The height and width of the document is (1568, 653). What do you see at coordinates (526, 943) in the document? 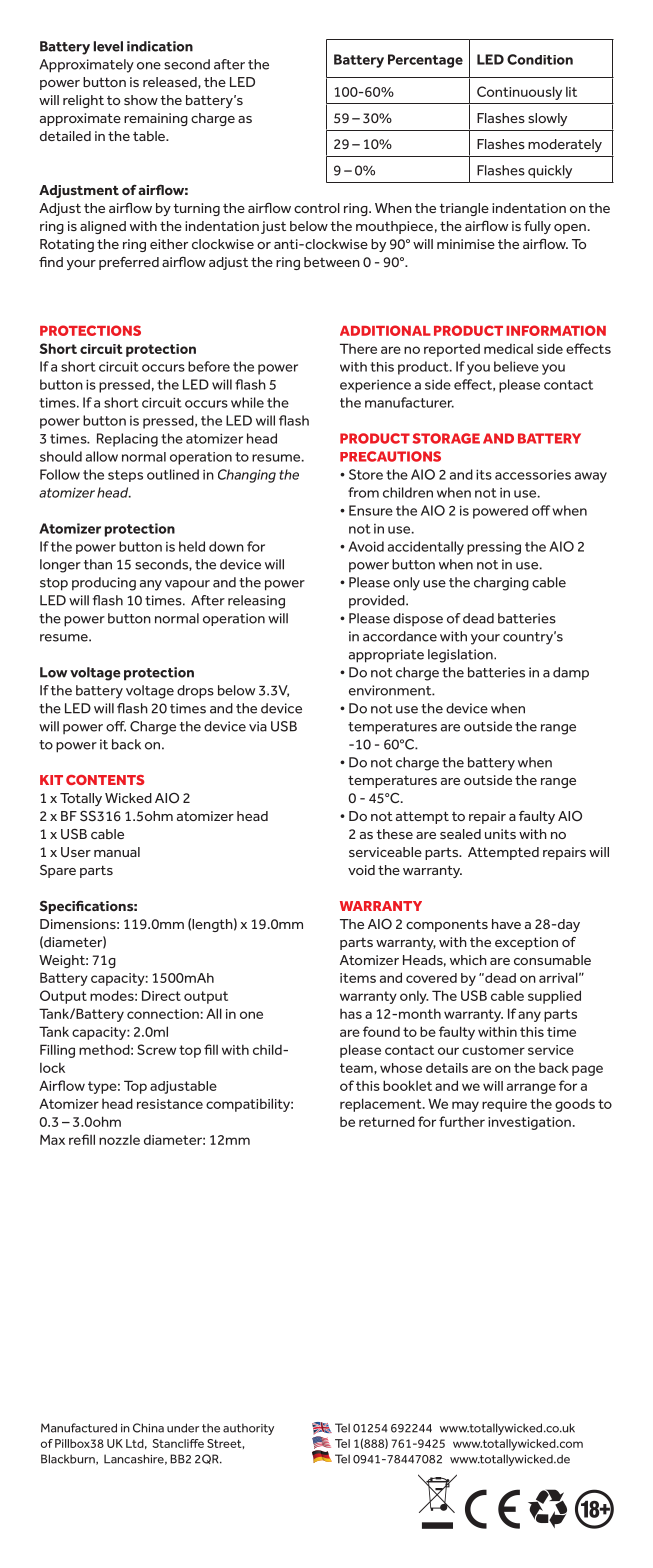
I see `exception` at bounding box center [526, 943].
